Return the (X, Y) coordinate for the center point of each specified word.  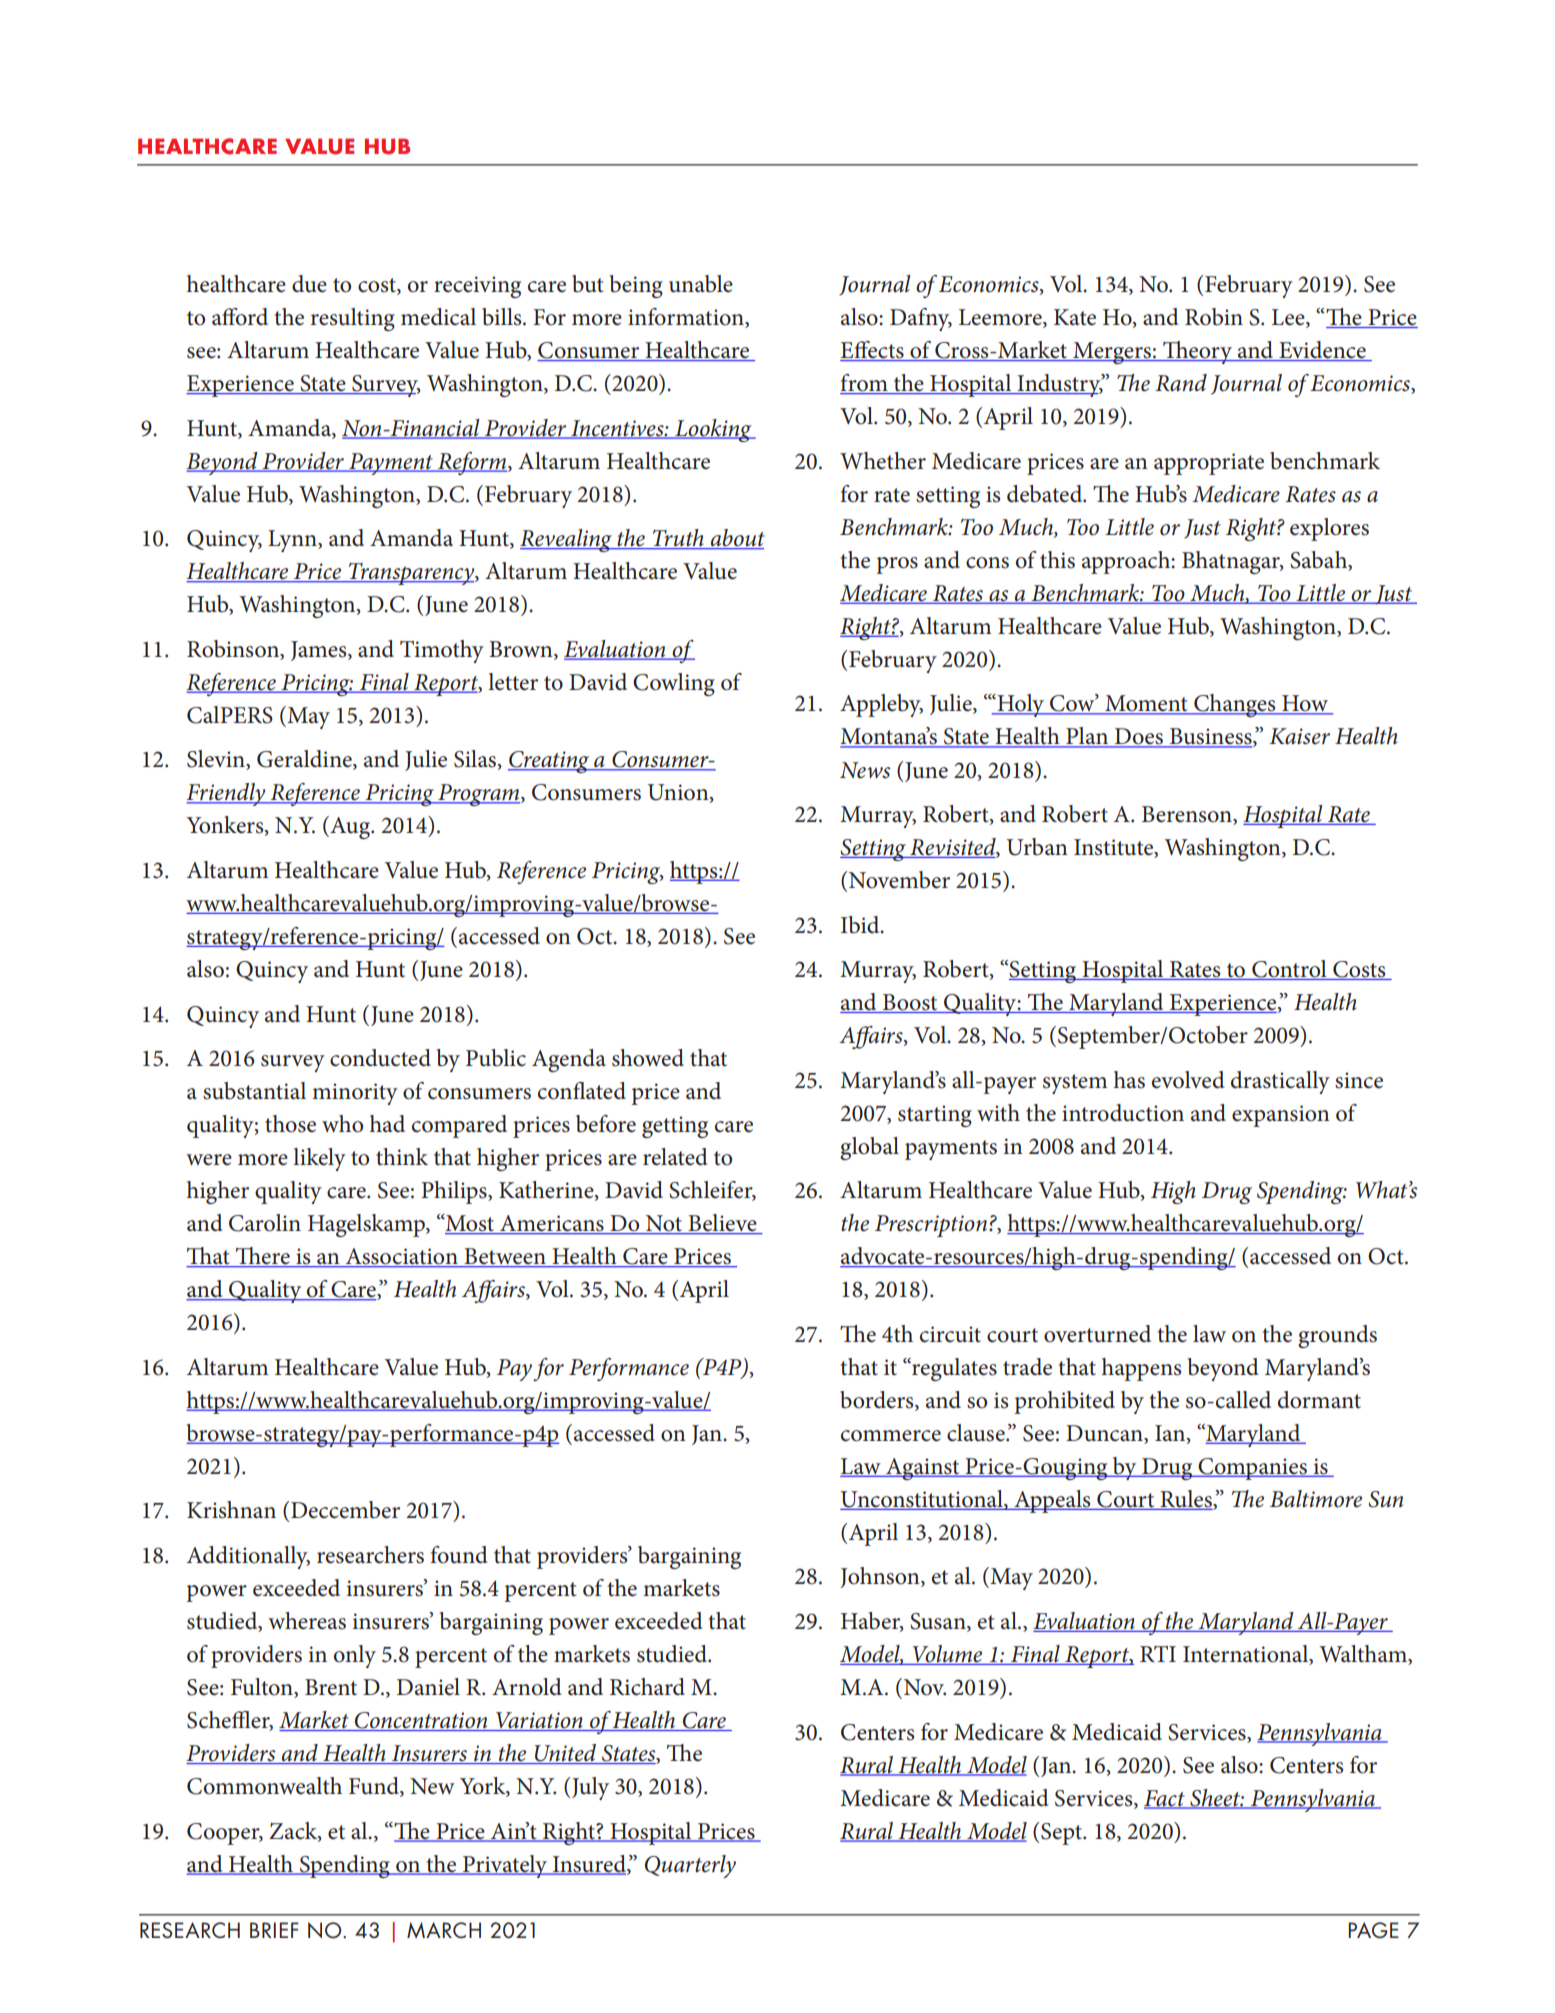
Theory (1198, 352)
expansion (1281, 1116)
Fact (1166, 1799)
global (869, 1148)
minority (355, 1094)
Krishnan (231, 1510)
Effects (873, 351)
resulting (353, 319)
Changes (1235, 705)
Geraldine (305, 760)
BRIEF (274, 1930)
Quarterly (690, 1866)
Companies (1252, 1469)
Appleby (881, 705)
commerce (891, 1436)
